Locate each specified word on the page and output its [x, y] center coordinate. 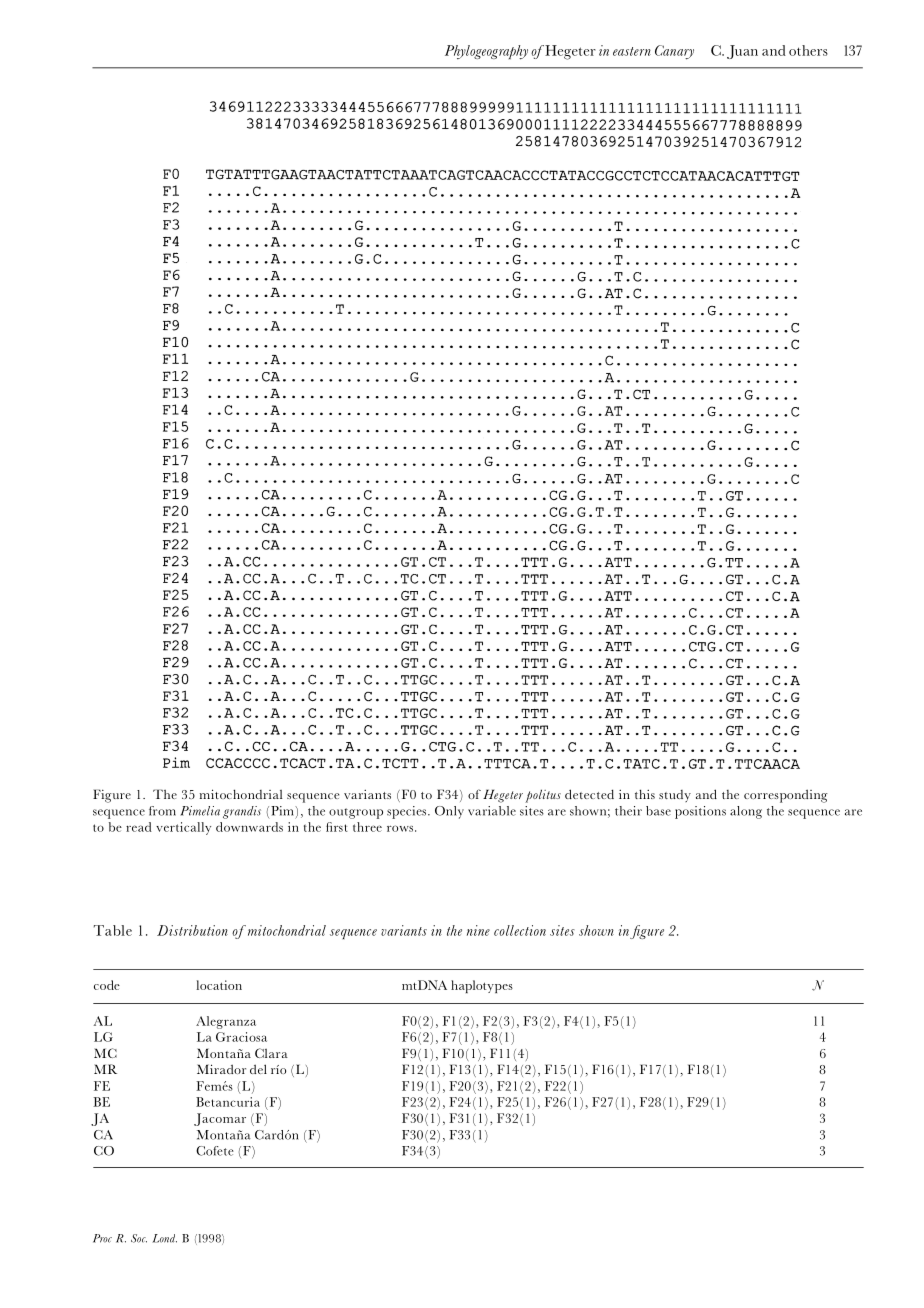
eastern [632, 51]
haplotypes [482, 986]
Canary [674, 52]
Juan [742, 52]
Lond [164, 1238]
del [258, 1069]
